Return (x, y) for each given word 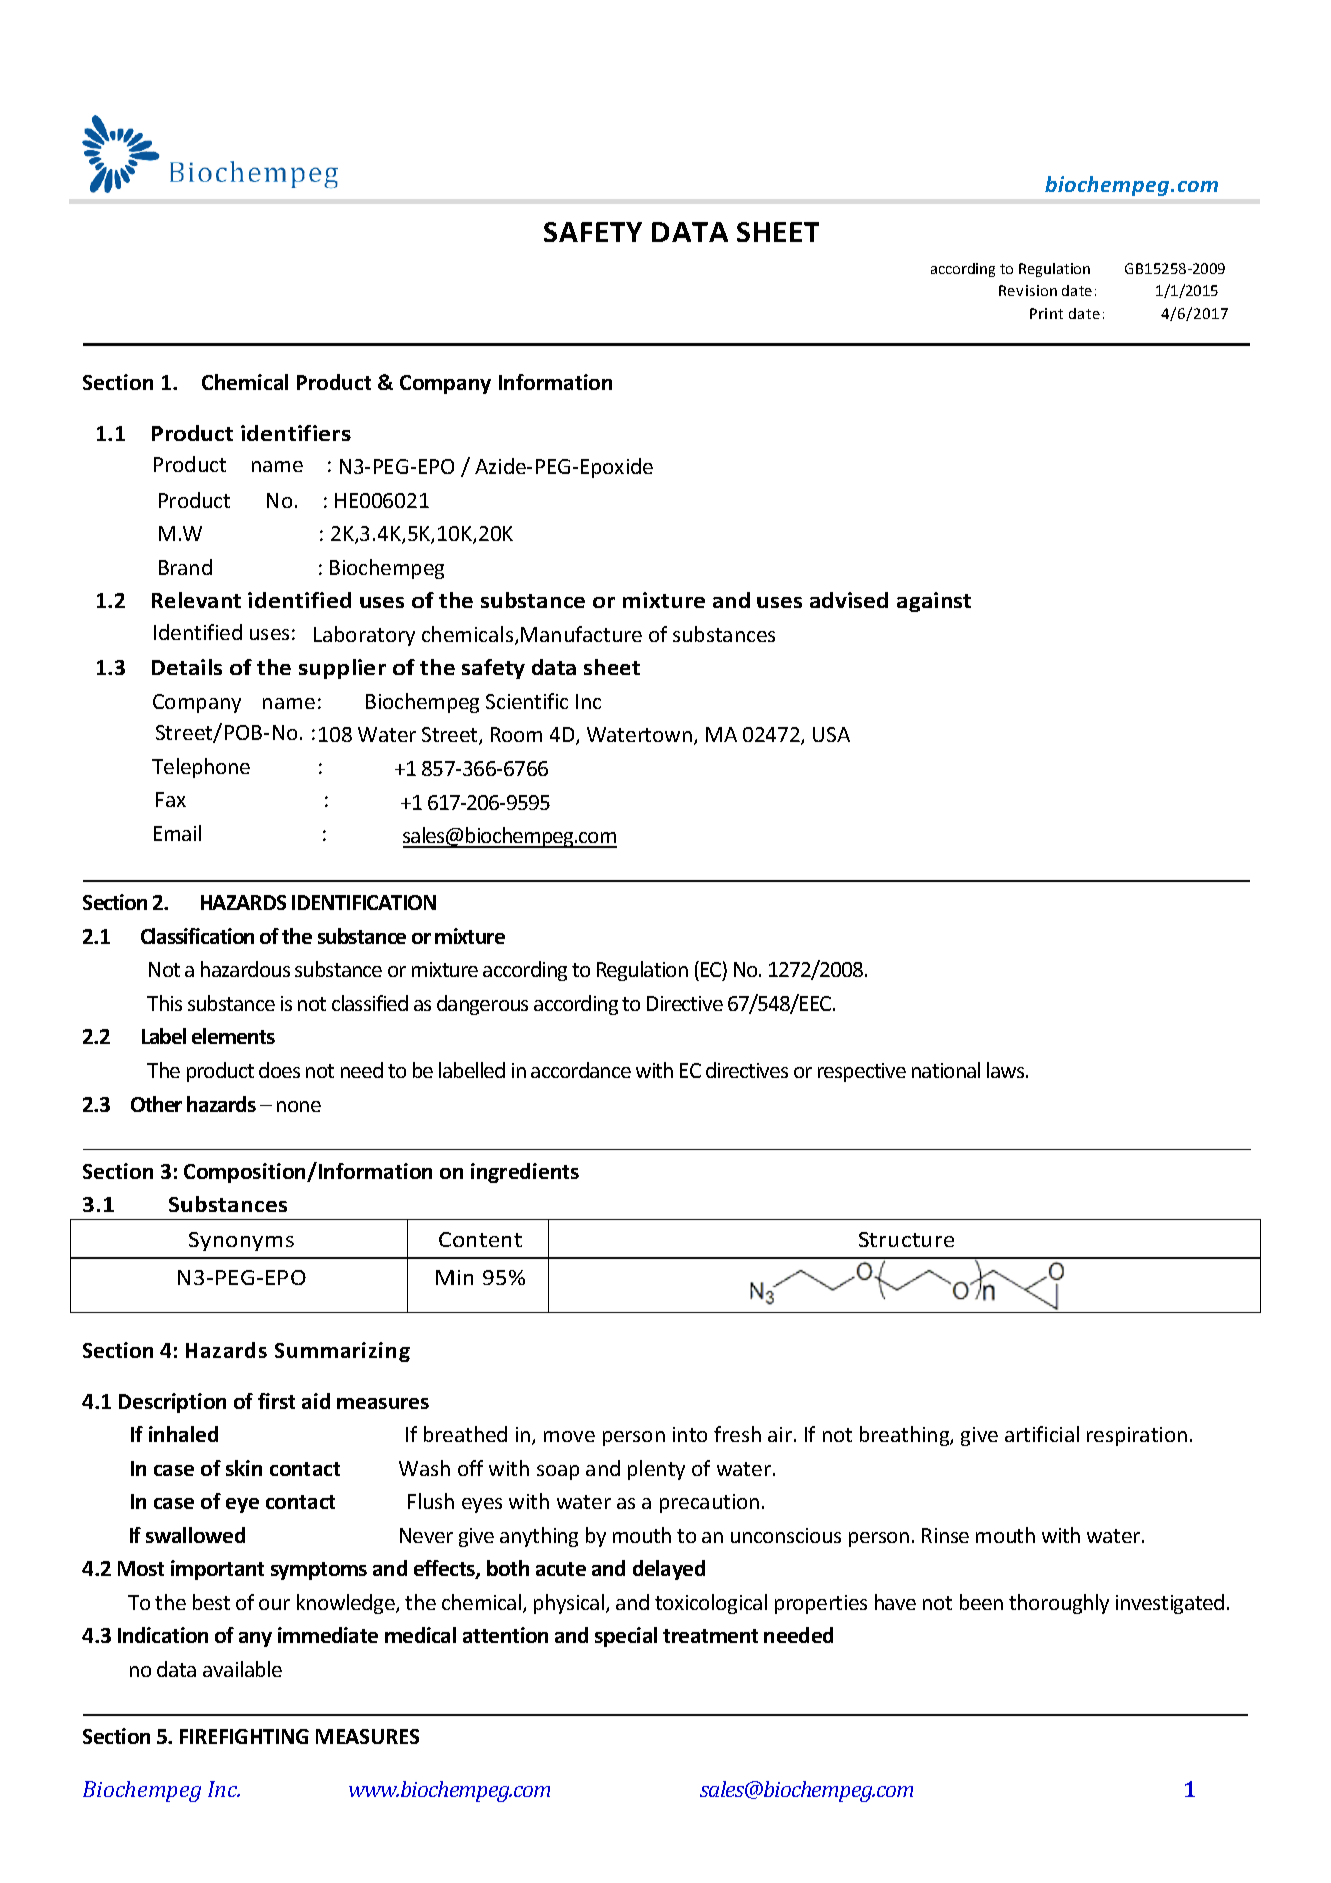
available (242, 1669)
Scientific (527, 701)
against (934, 602)
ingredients (525, 1173)
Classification (197, 936)
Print (1046, 313)
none (299, 1106)
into (690, 1434)
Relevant (196, 600)
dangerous (482, 1005)
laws (1007, 1070)
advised (849, 600)
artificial (1042, 1434)
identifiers (296, 433)
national (946, 1070)
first (276, 1401)
